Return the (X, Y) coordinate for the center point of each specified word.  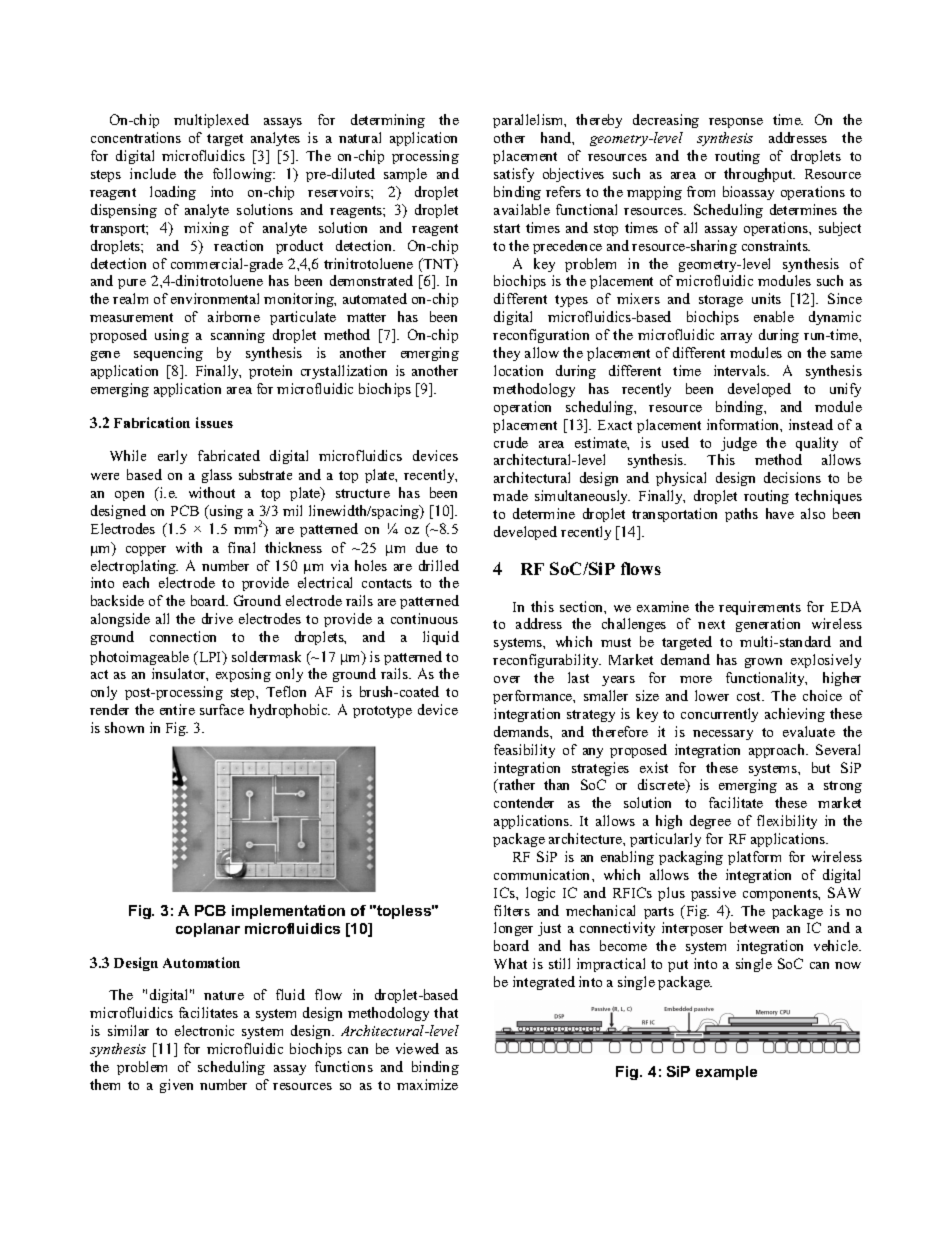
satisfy (514, 175)
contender (524, 802)
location (518, 370)
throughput (759, 175)
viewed (417, 1048)
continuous (424, 618)
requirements (760, 608)
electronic (204, 1030)
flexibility (787, 822)
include (153, 173)
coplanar (208, 930)
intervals (741, 370)
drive (217, 618)
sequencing (168, 354)
